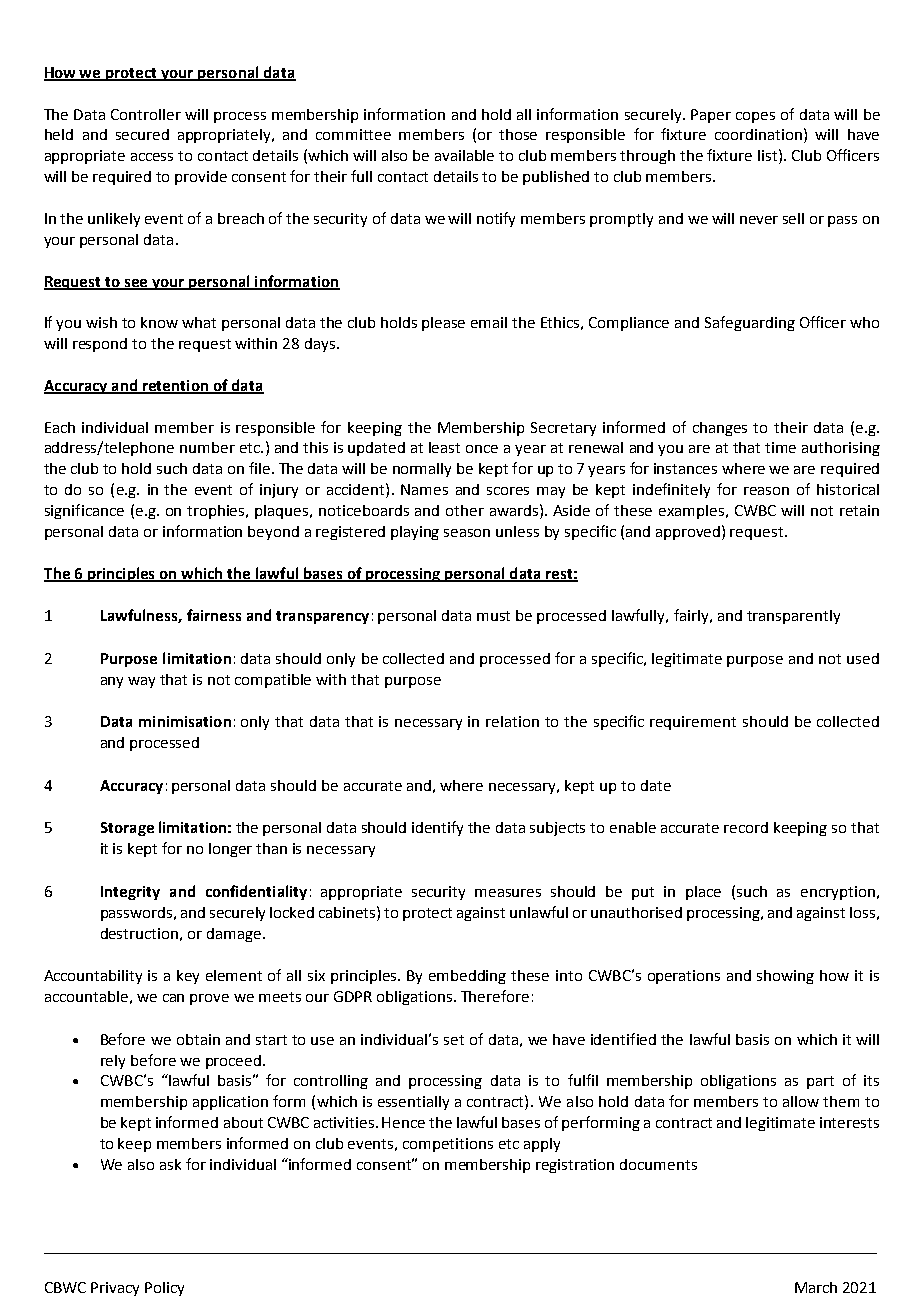 This page has width=924, height=1308. I want to click on Policy, so click(164, 1289).
